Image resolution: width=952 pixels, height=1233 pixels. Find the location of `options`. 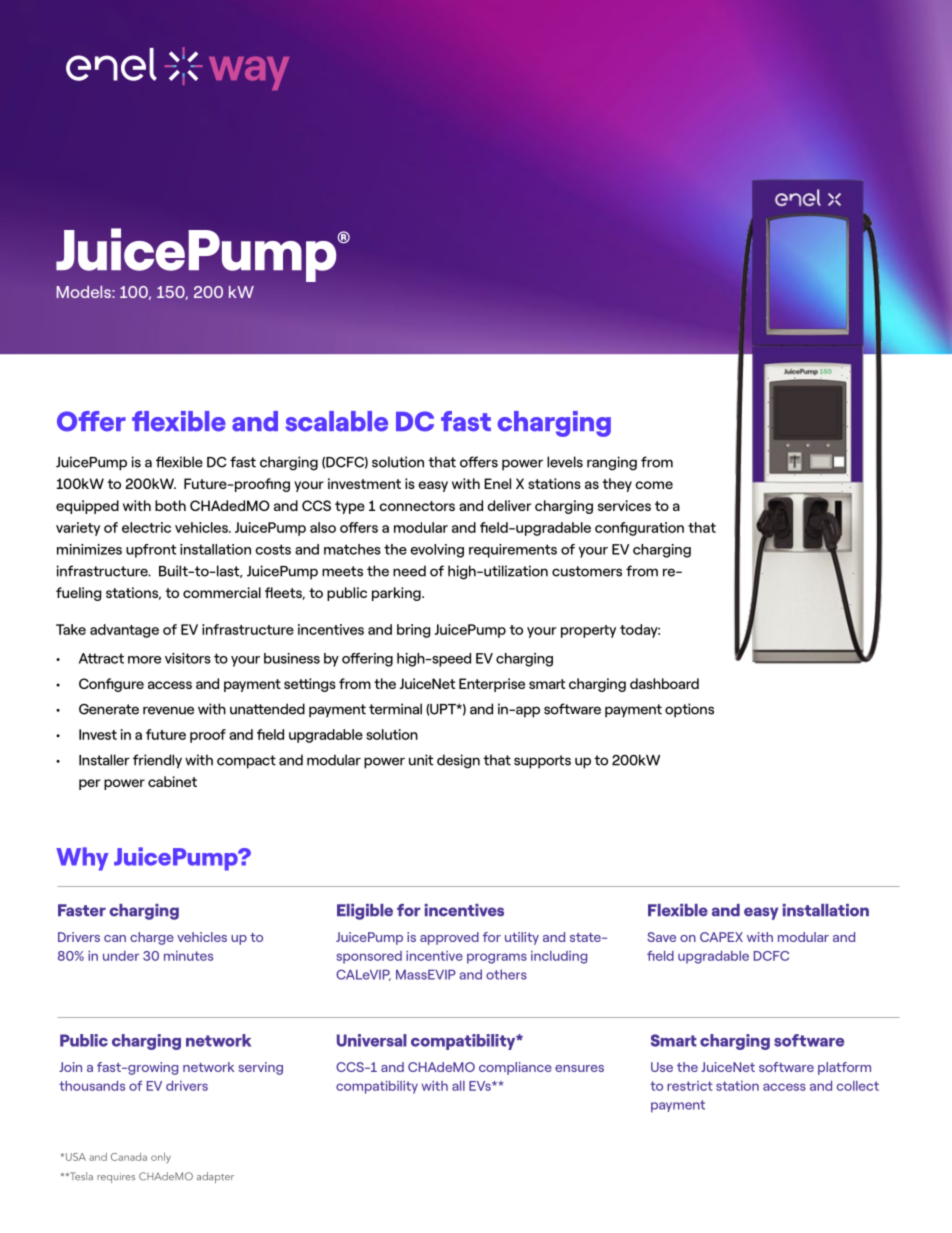

options is located at coordinates (689, 710).
